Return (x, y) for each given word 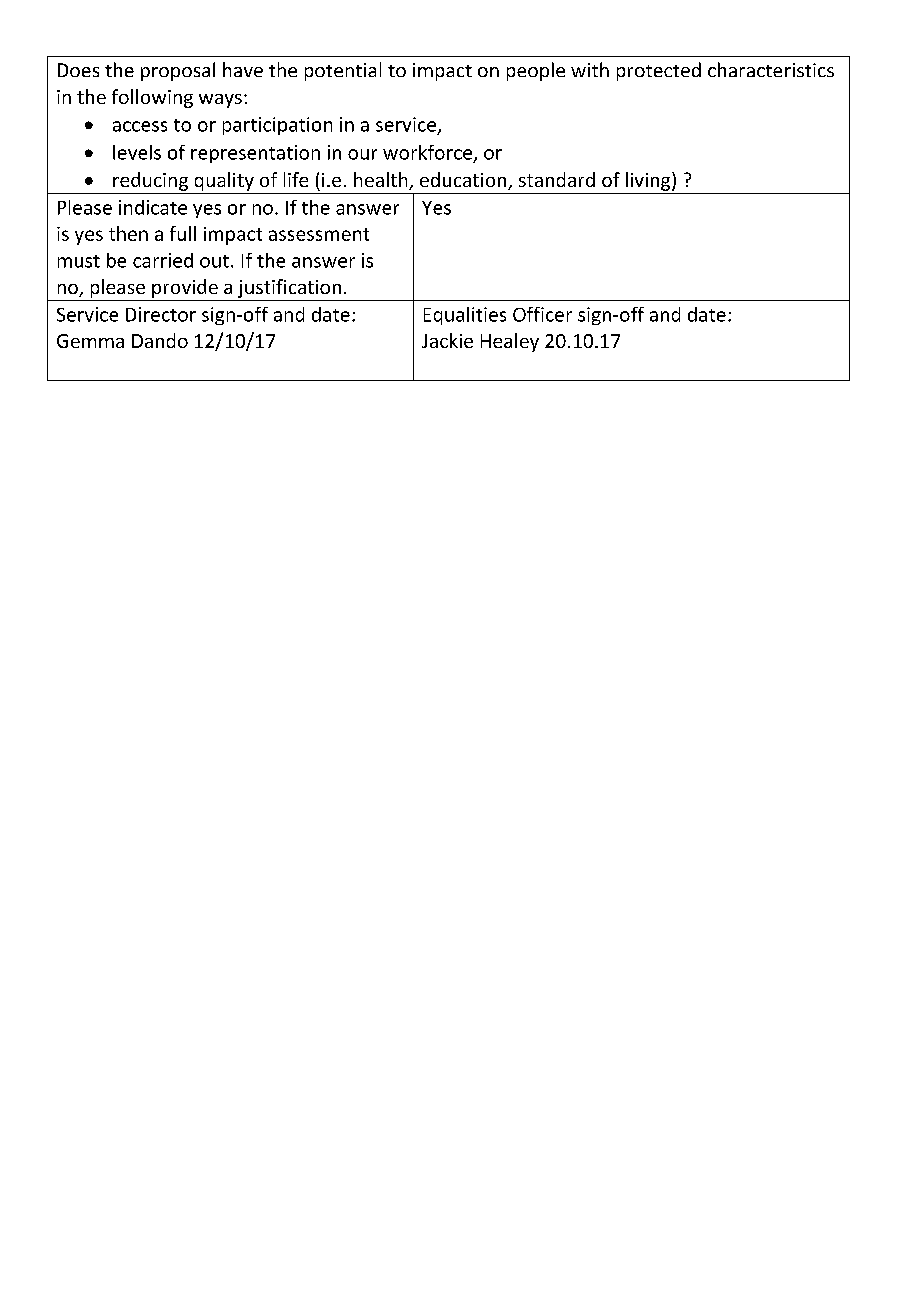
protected (659, 71)
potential (343, 71)
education (464, 181)
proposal (178, 71)
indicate (153, 207)
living (649, 181)
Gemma (90, 341)
